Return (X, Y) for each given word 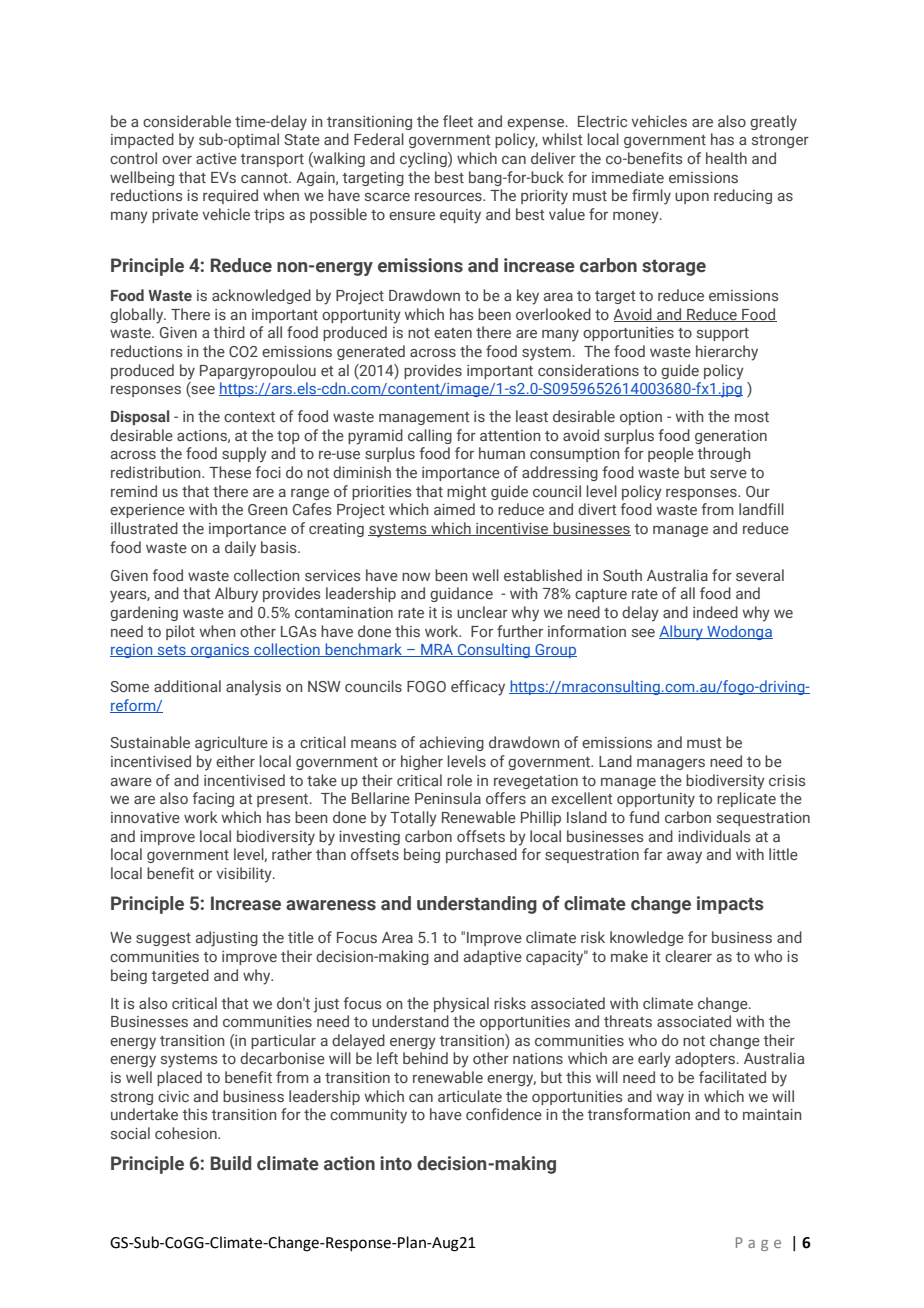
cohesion (187, 1133)
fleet (458, 121)
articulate (470, 1096)
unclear (482, 612)
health (726, 158)
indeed (715, 612)
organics (220, 651)
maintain (772, 1114)
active (216, 158)
